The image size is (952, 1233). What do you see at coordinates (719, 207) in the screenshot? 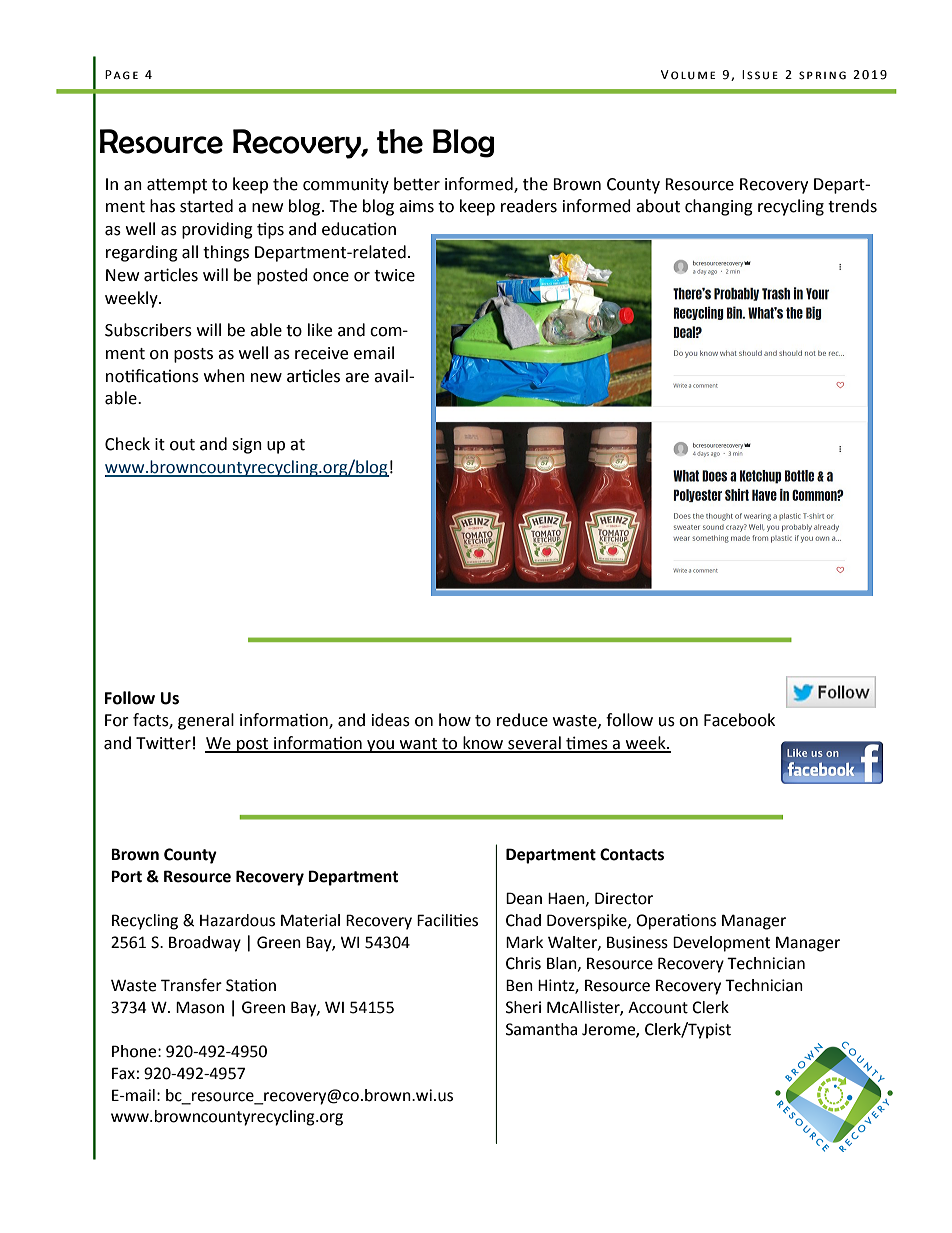
I see `changing` at bounding box center [719, 207].
